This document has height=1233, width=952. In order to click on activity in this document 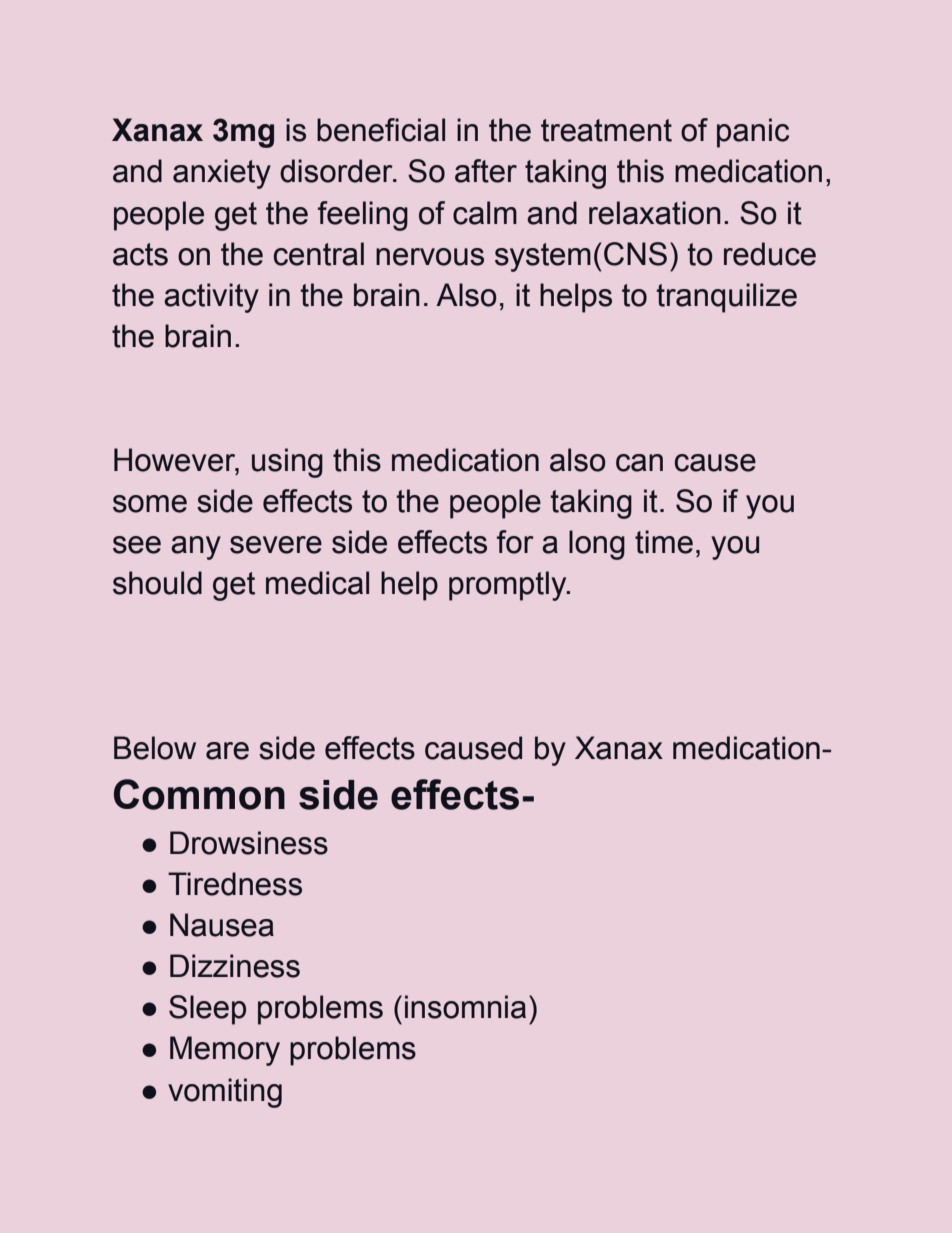, I will do `click(211, 298)`.
